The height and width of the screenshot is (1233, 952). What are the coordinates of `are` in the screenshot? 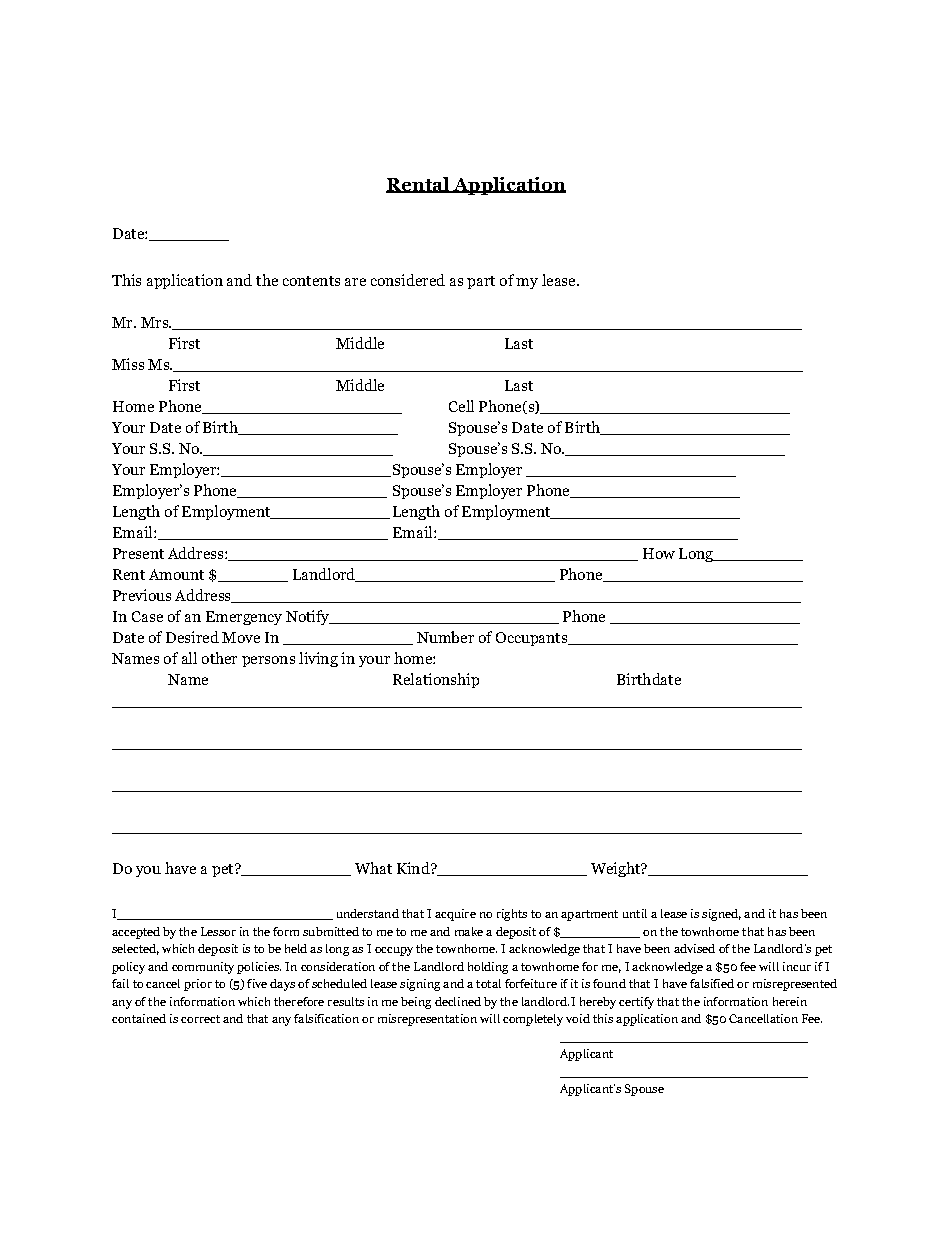 It's located at (355, 282).
